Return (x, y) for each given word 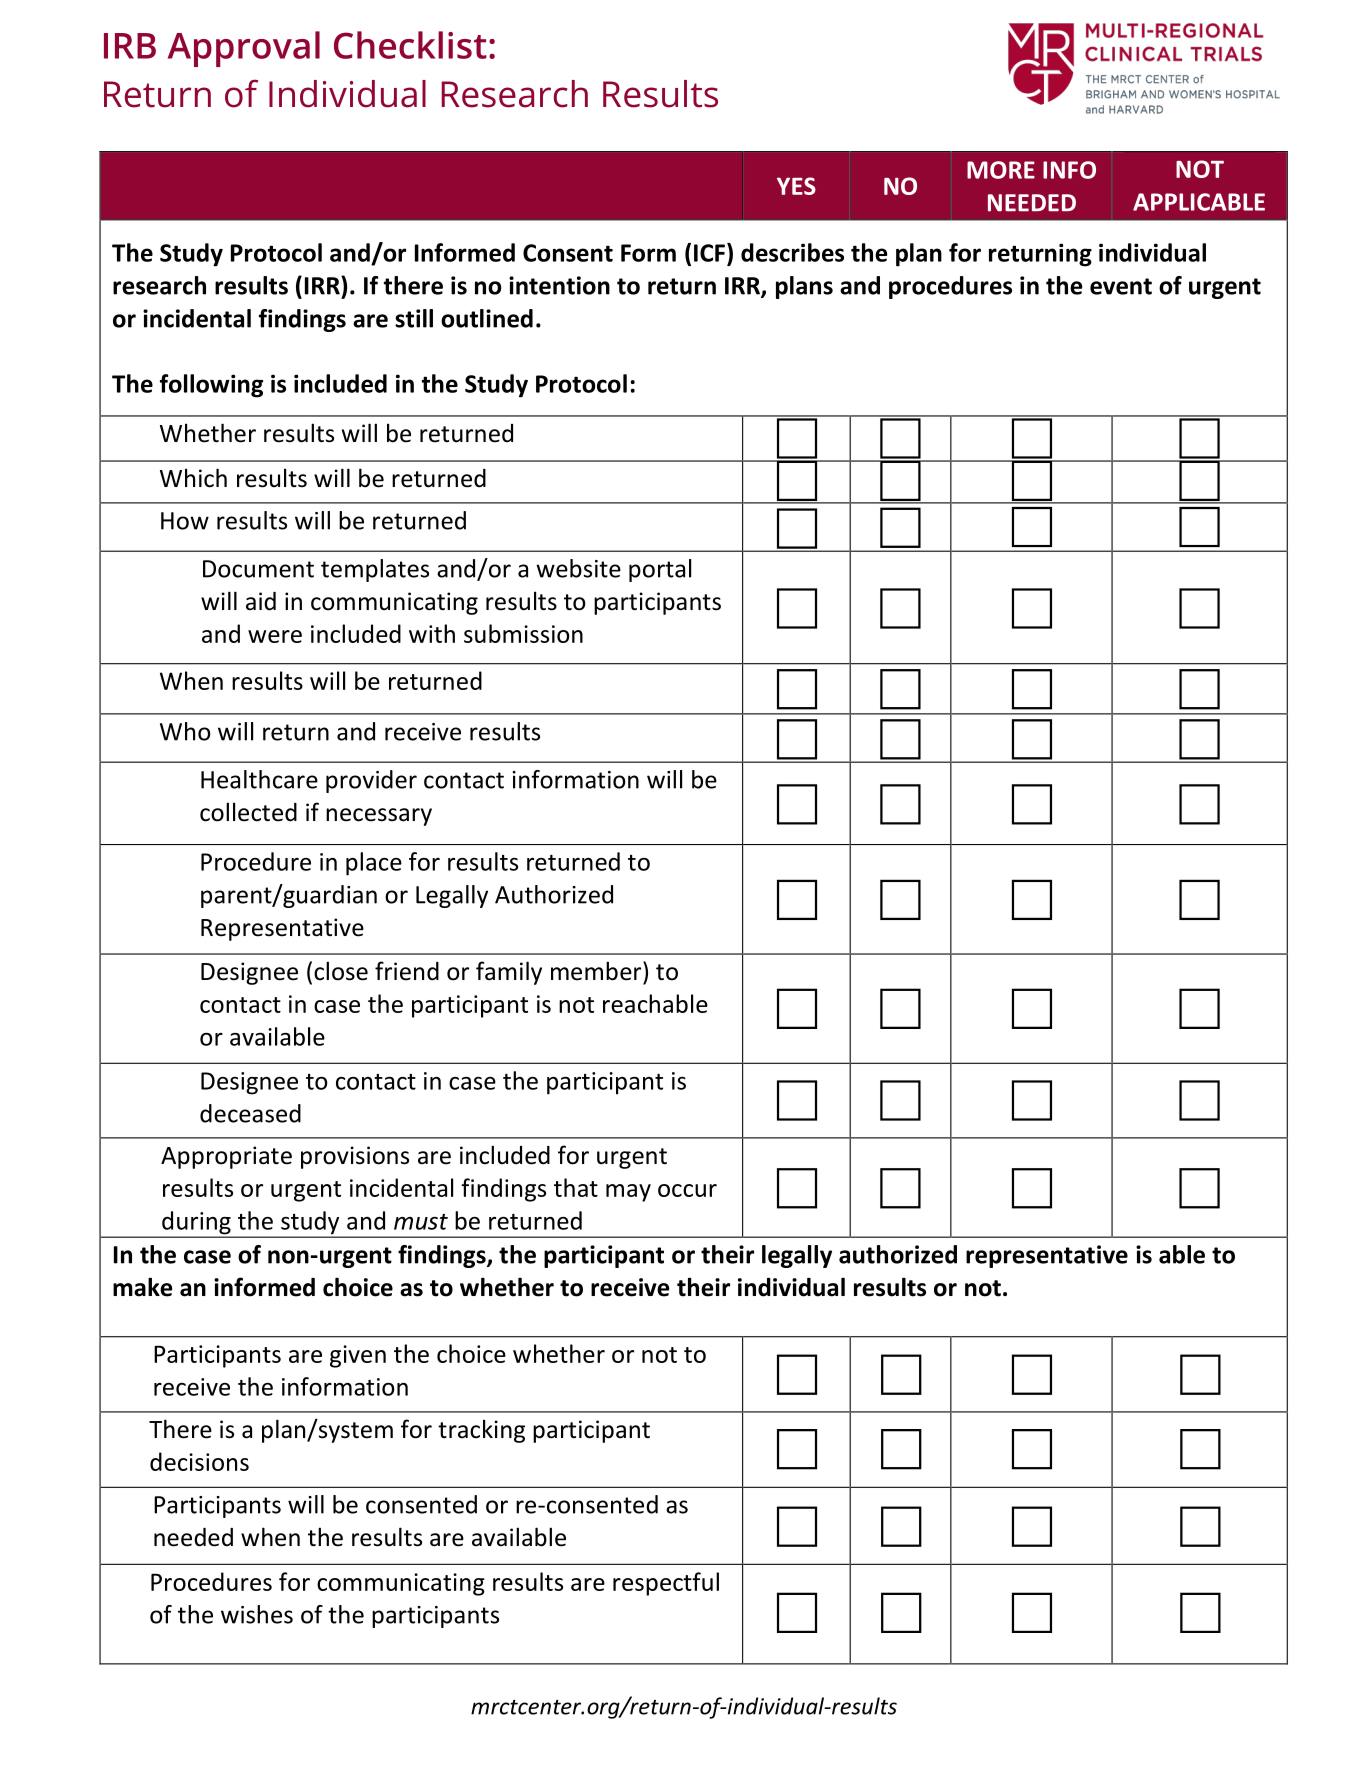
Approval (244, 49)
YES (796, 186)
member (597, 971)
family (509, 973)
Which (193, 478)
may (628, 1193)
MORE (1001, 170)
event (1121, 286)
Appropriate (226, 1157)
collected (248, 812)
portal (660, 570)
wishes (257, 1614)
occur (687, 1190)
